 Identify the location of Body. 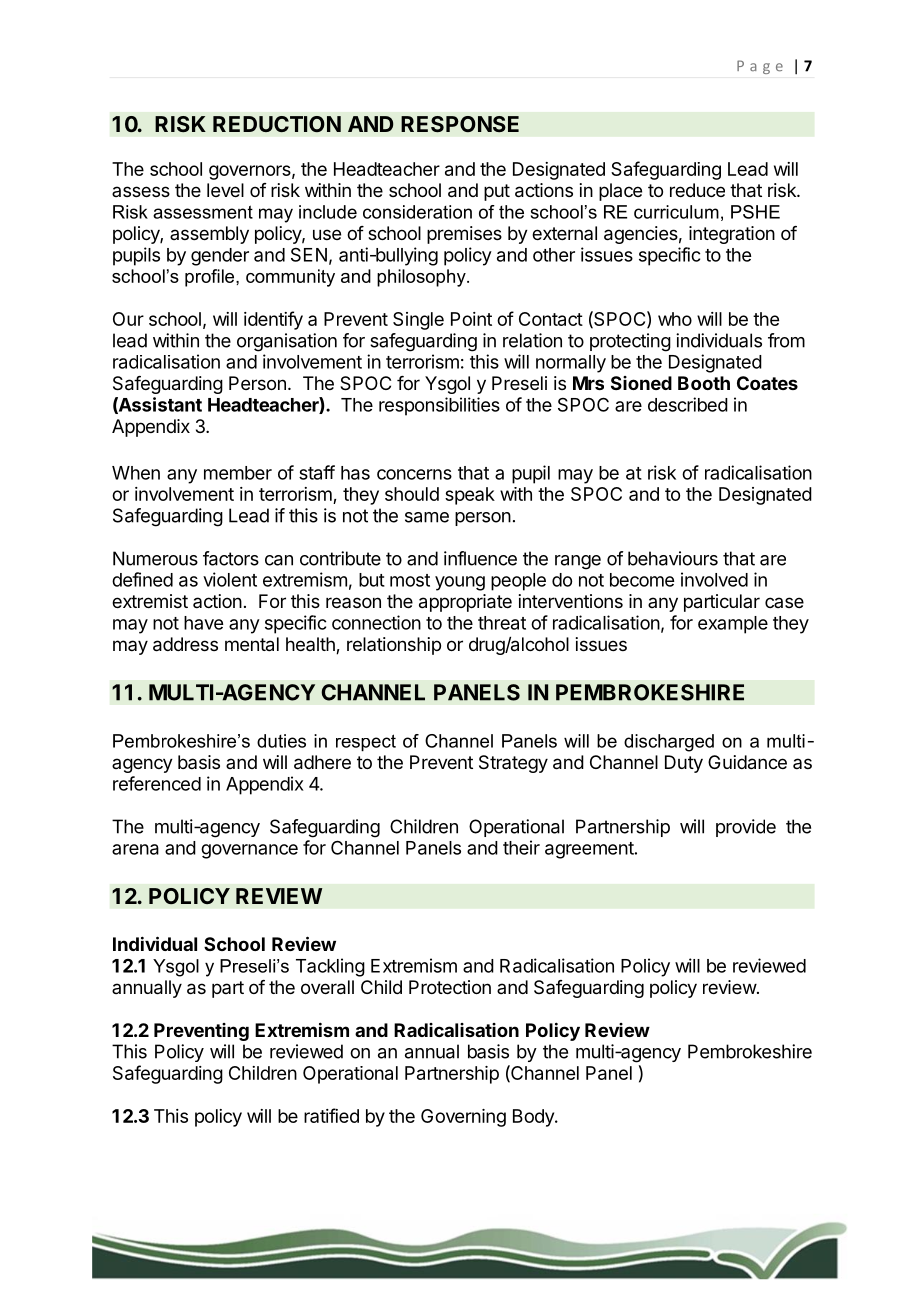
(534, 1118).
